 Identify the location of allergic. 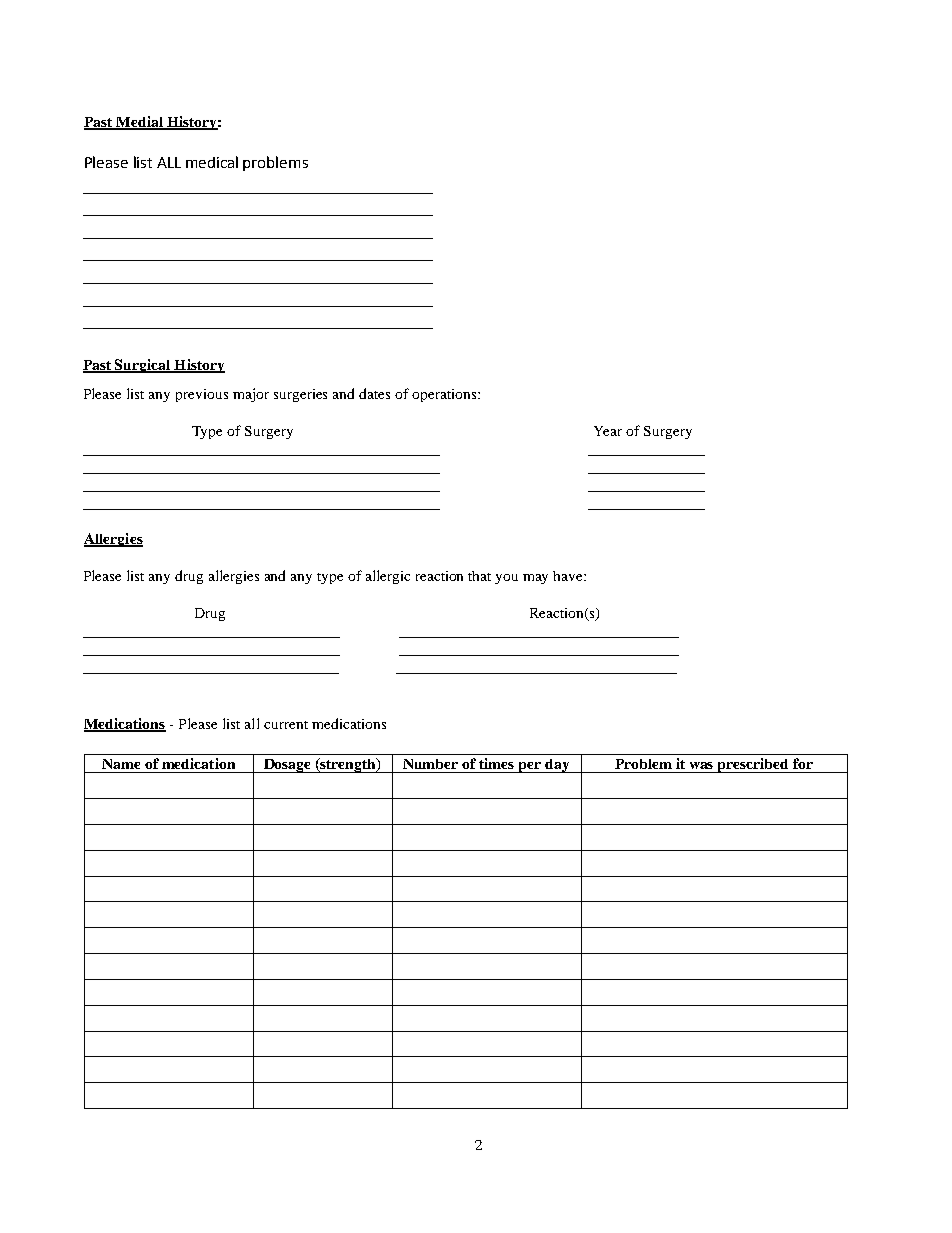
(388, 577).
